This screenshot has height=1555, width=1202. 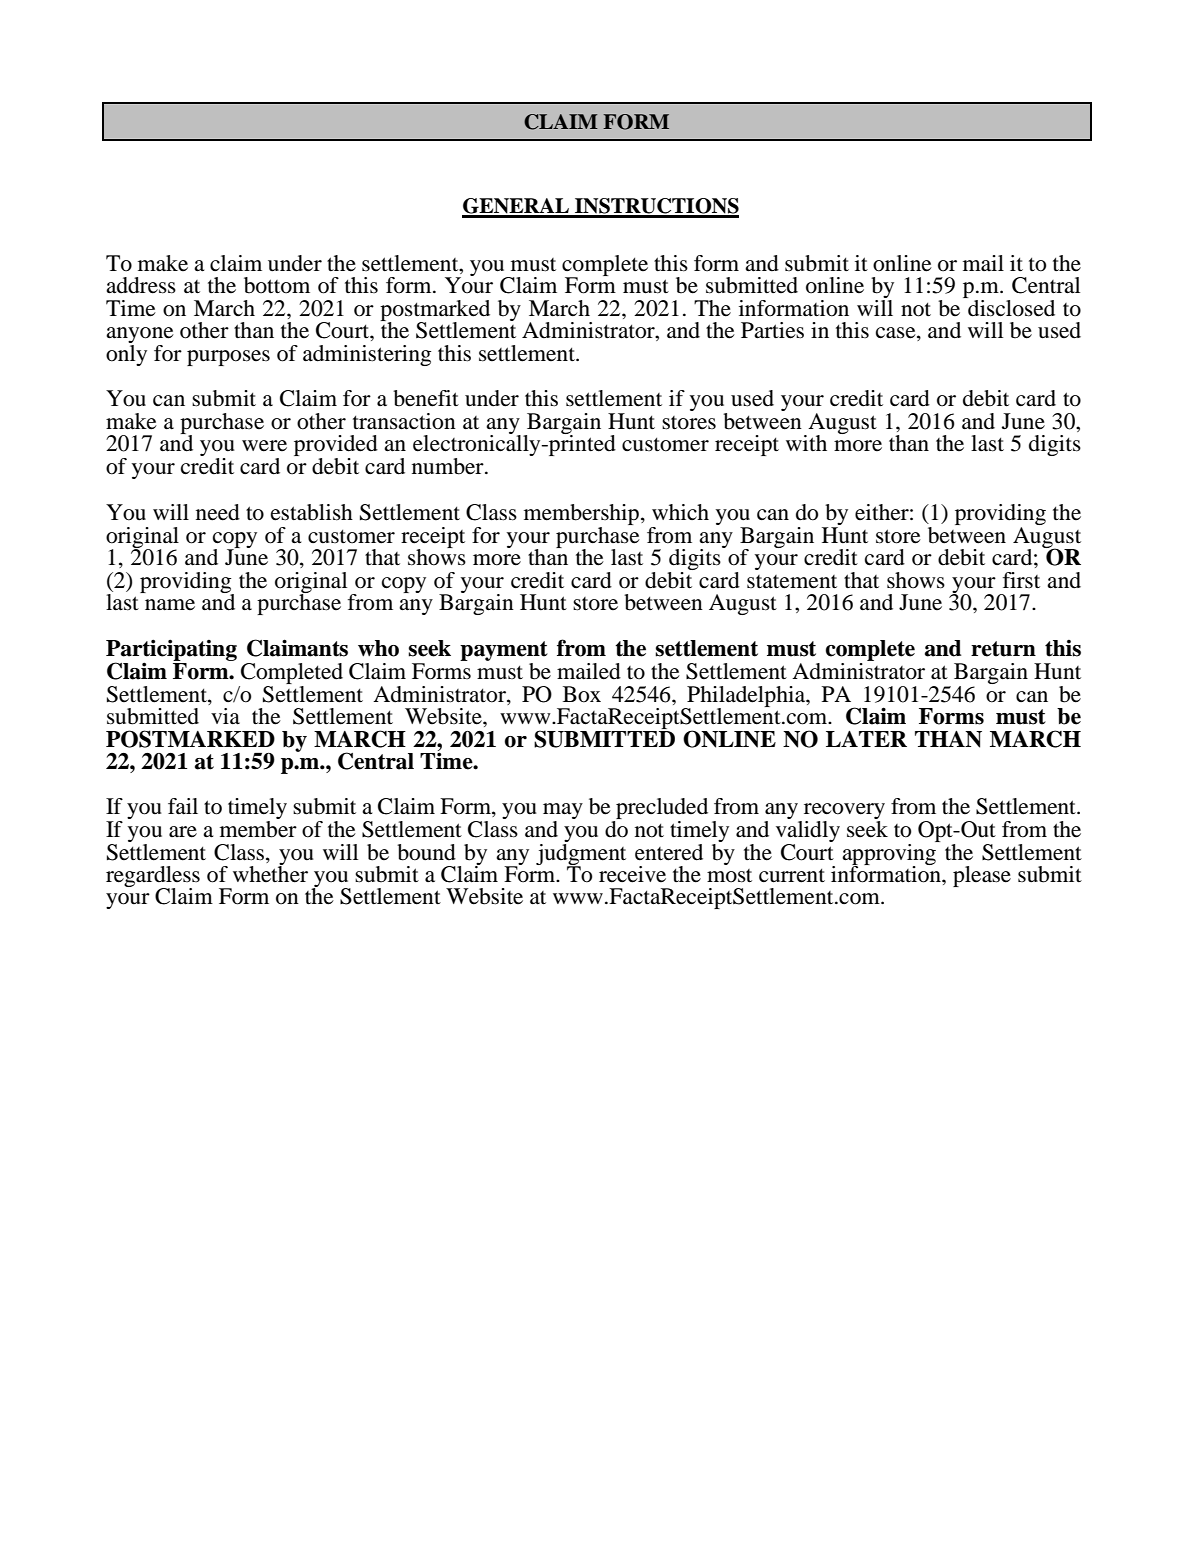 I want to click on judgment, so click(x=581, y=854).
